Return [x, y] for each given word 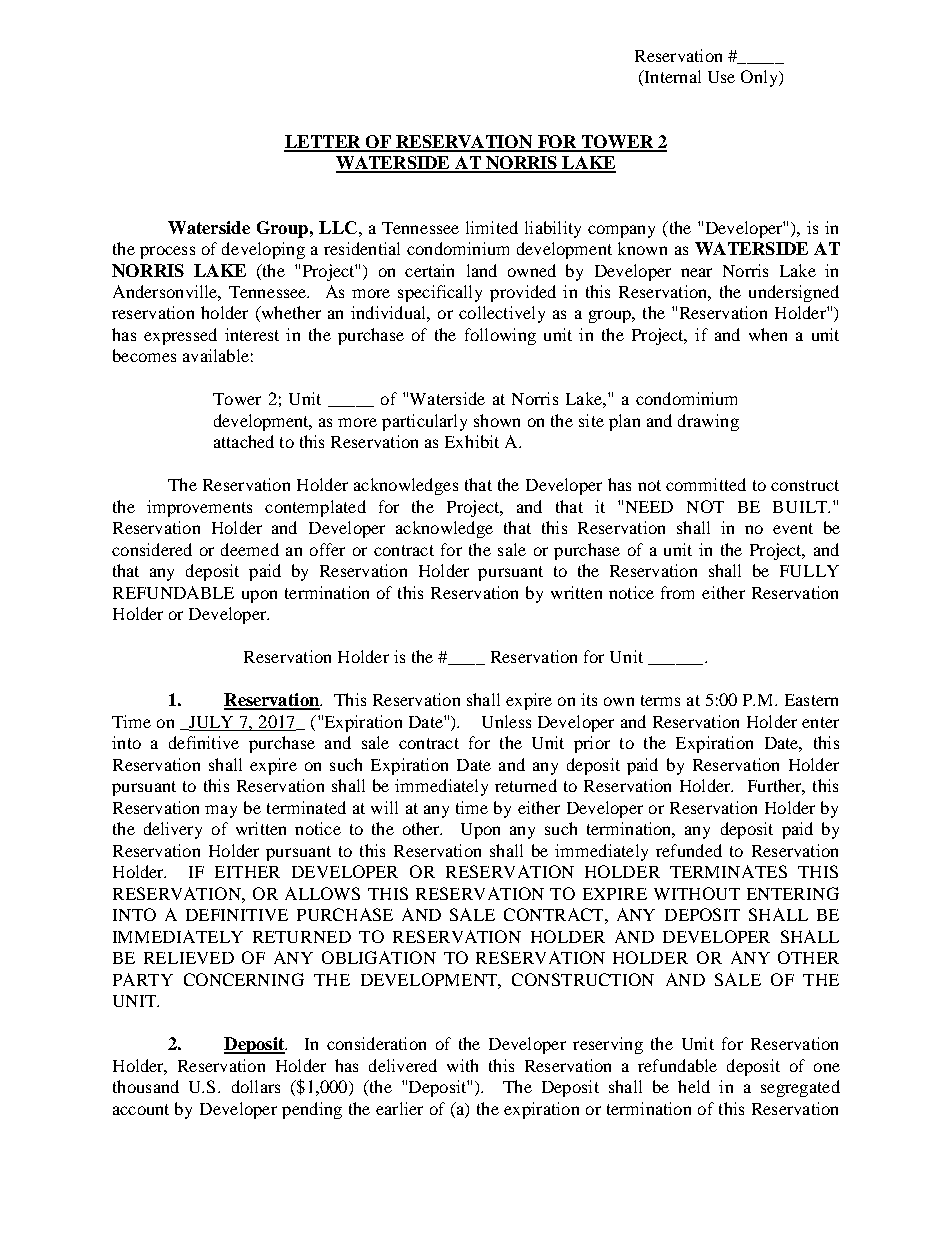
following [500, 336]
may [221, 811]
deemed [250, 549]
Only [760, 78]
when [768, 334]
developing [263, 250]
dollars [256, 1086]
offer [327, 549]
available [216, 355]
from [677, 592]
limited [492, 227]
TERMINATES [728, 871]
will [384, 807]
